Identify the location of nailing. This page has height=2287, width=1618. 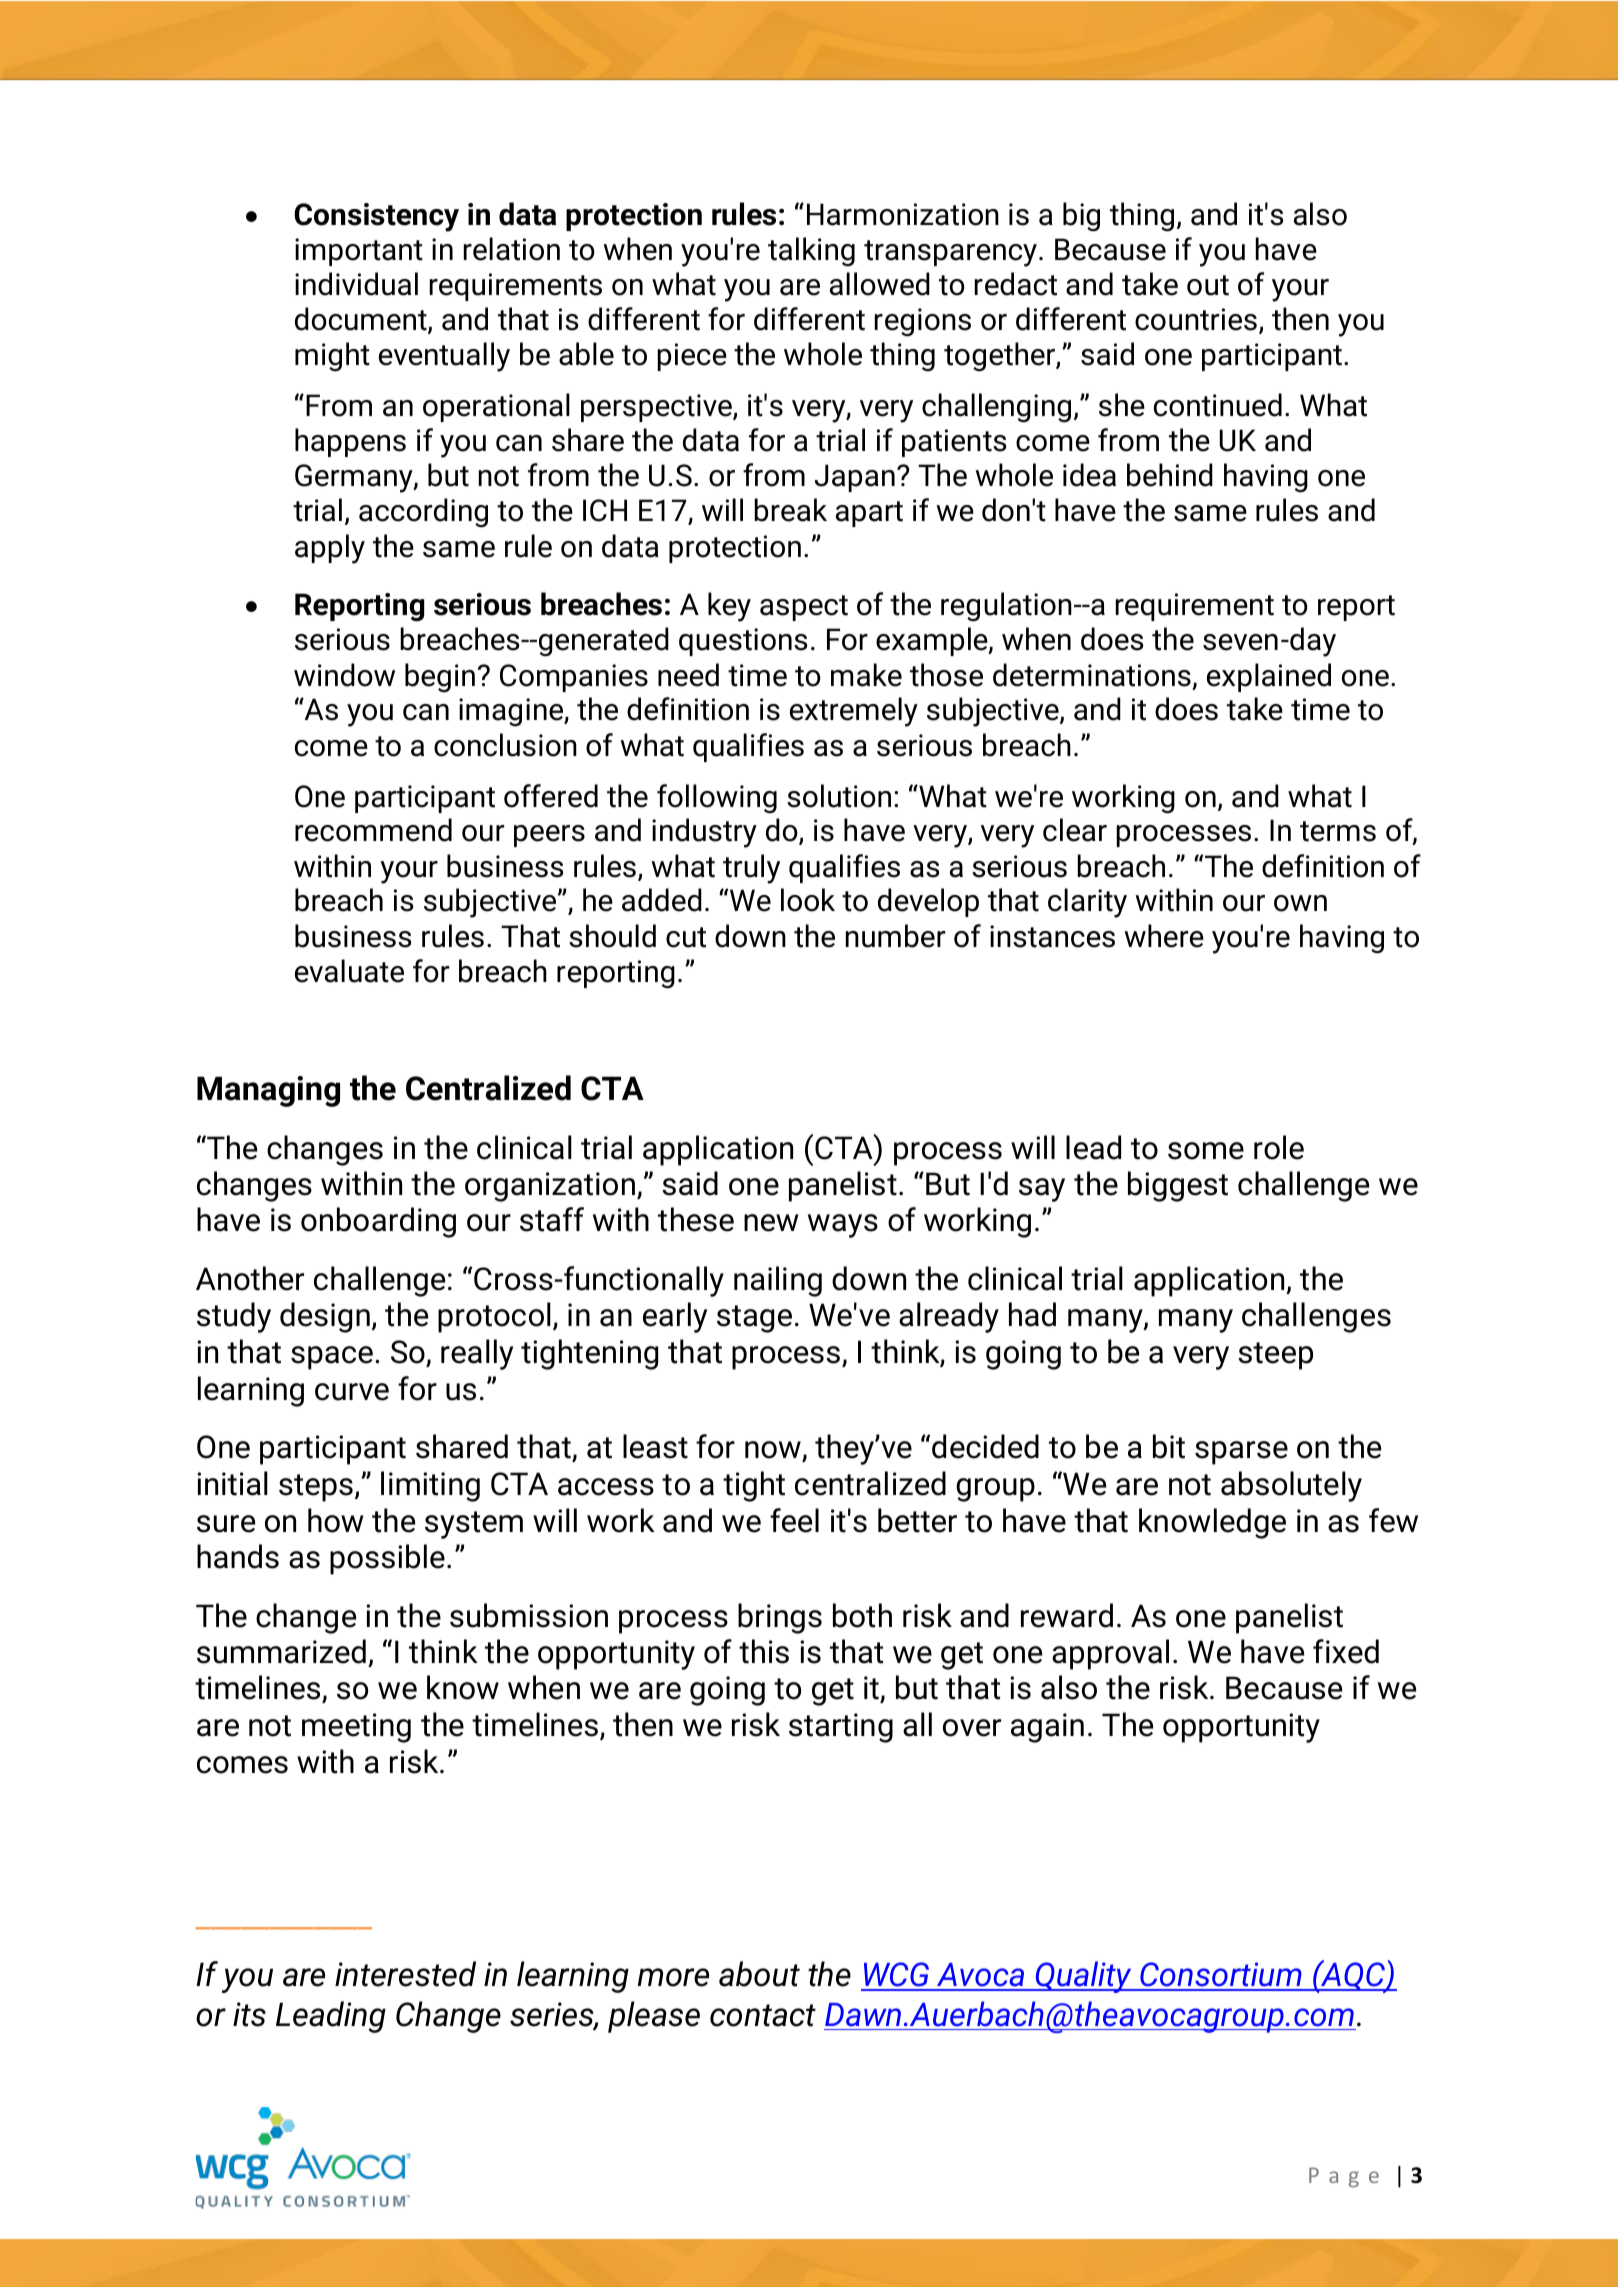
(778, 1281).
